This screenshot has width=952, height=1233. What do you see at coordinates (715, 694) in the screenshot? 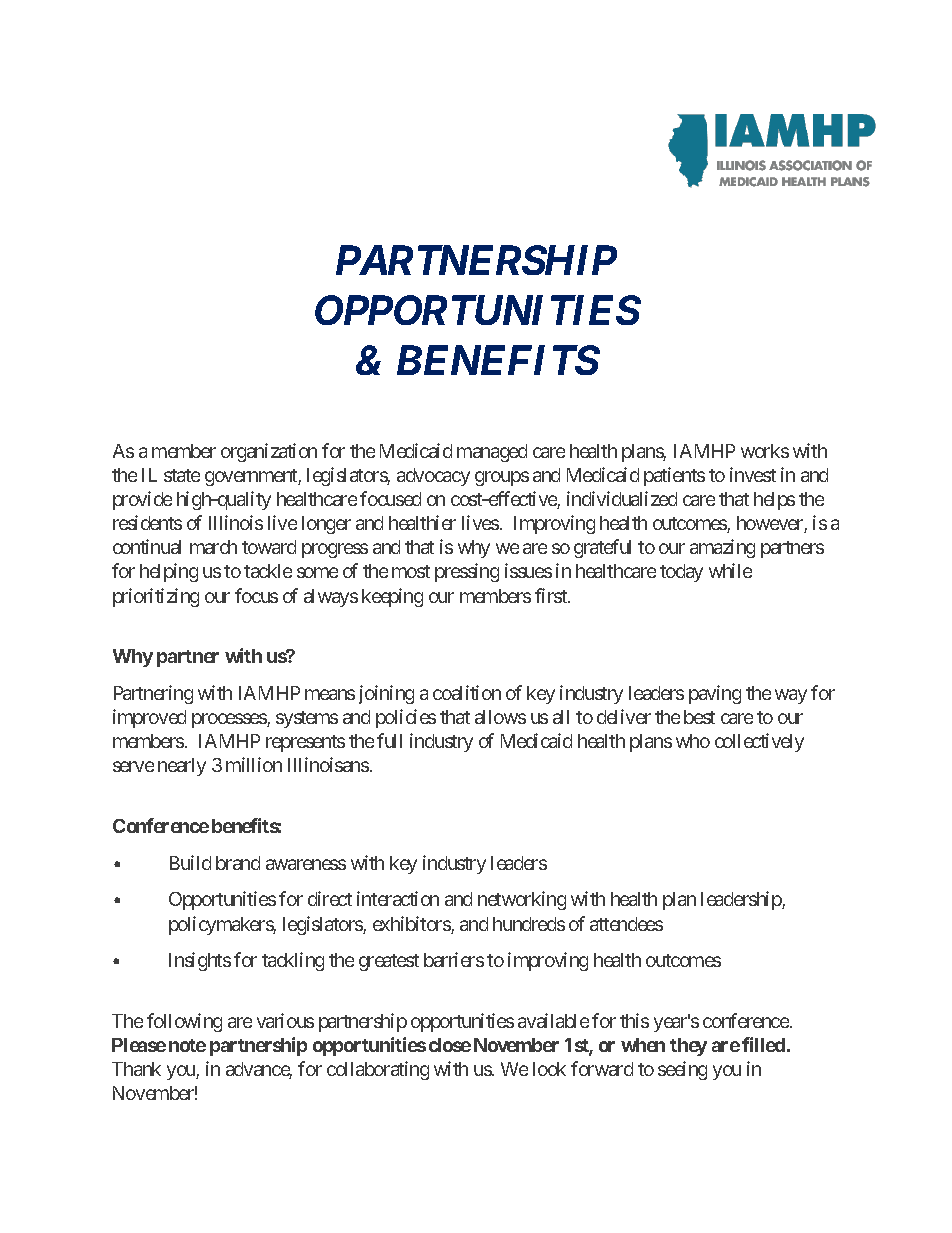
I see `paving` at bounding box center [715, 694].
